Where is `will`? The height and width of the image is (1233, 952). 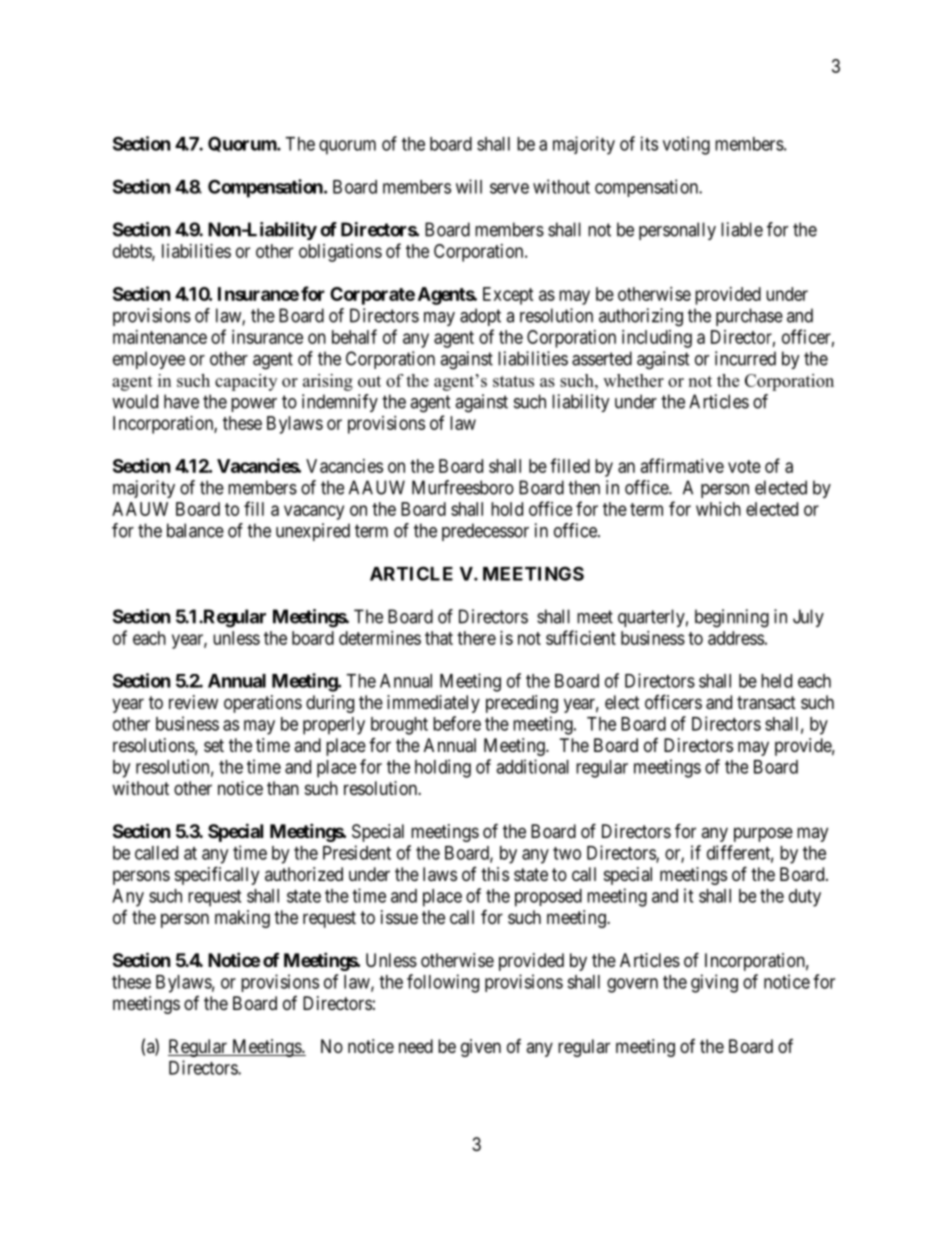 will is located at coordinates (469, 186).
